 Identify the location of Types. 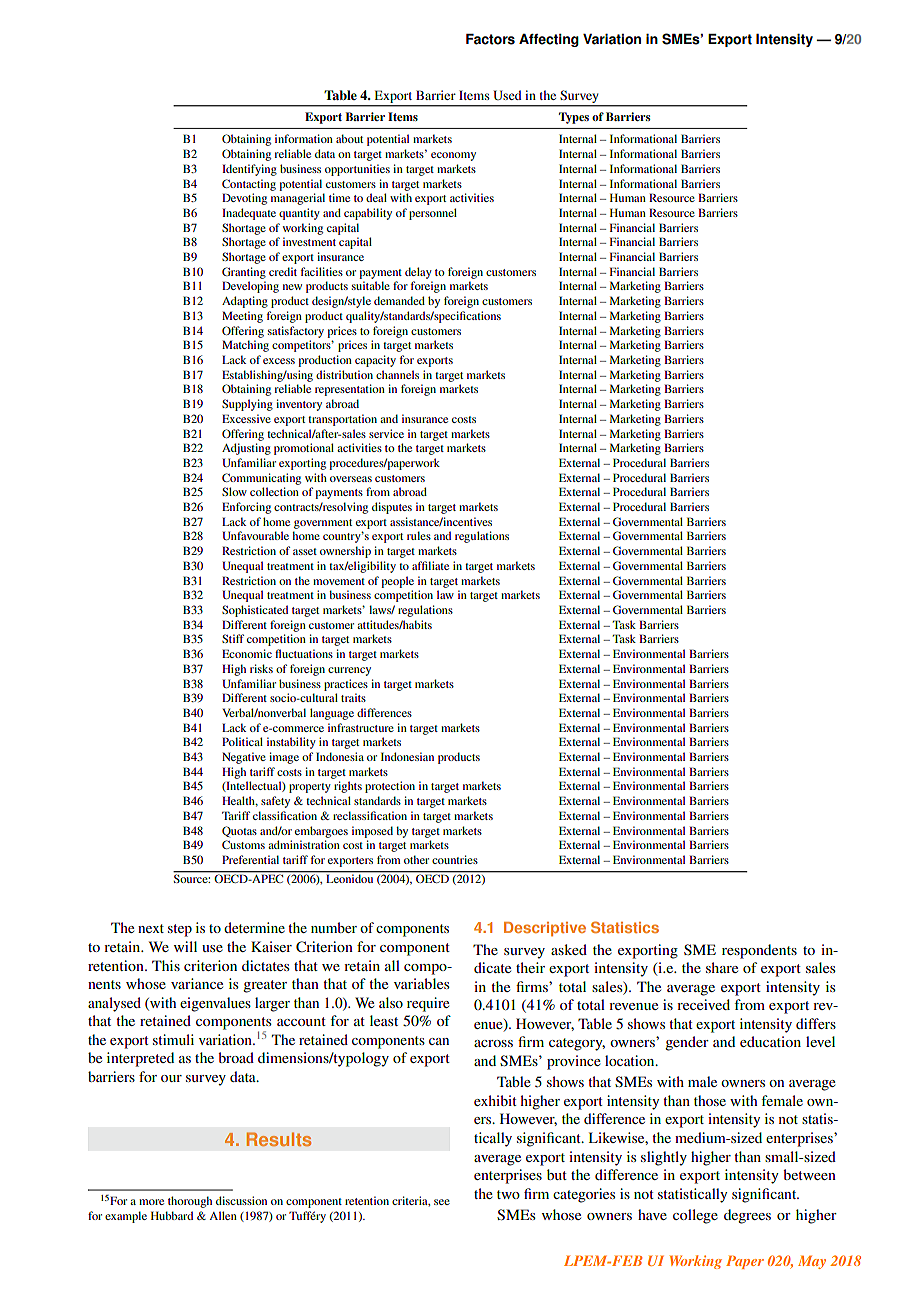
(574, 118).
